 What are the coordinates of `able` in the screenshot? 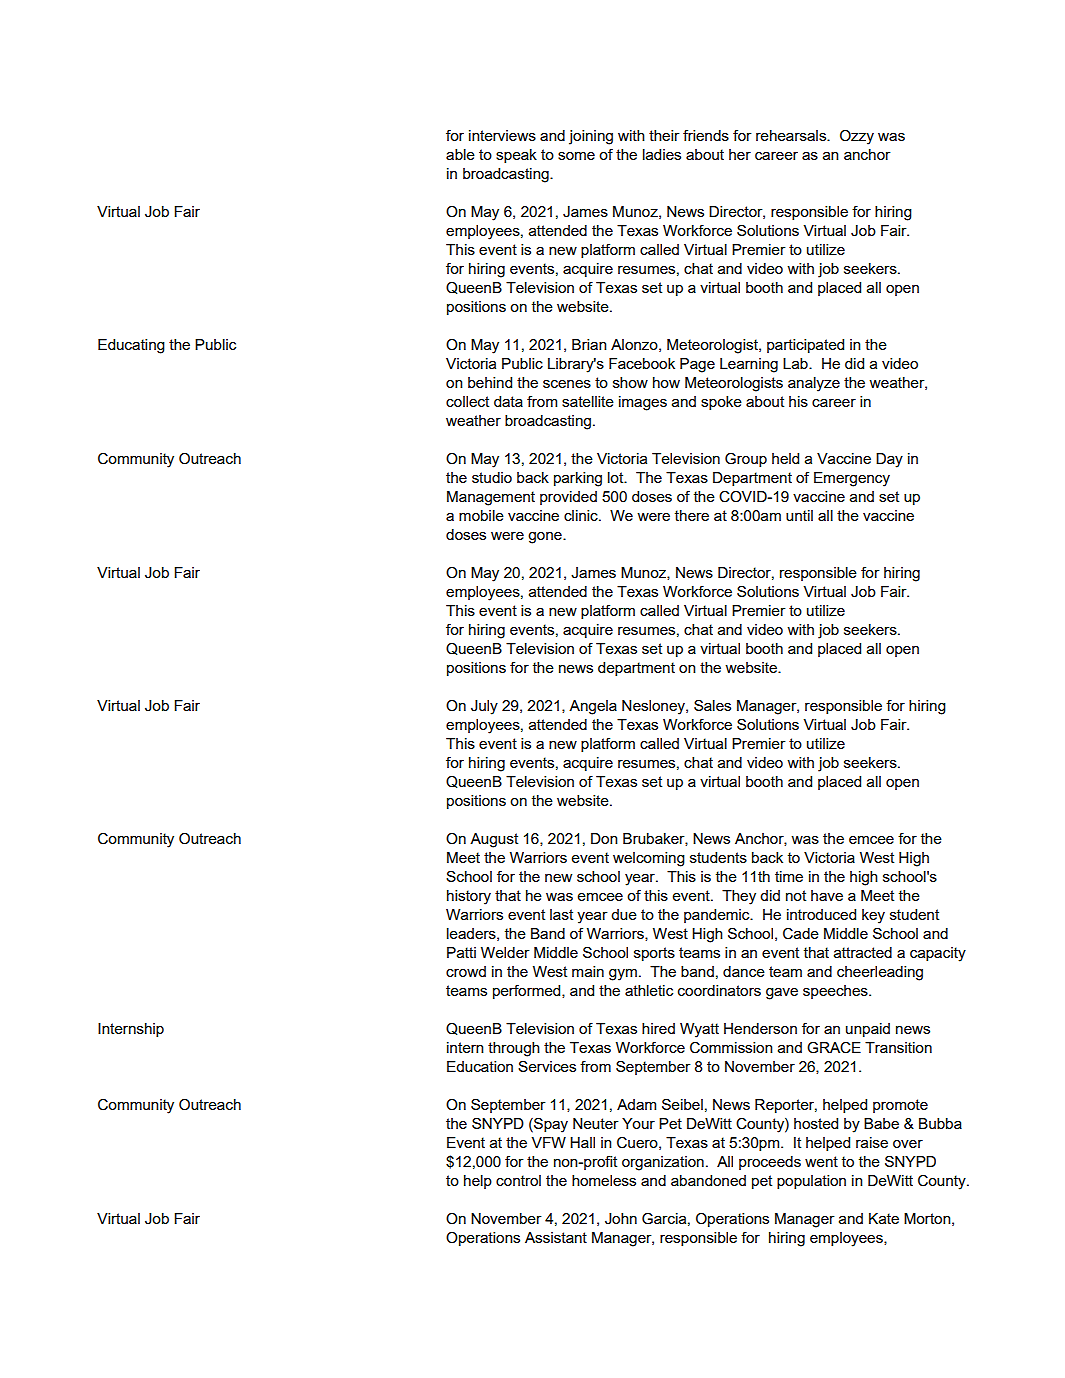 It's located at (460, 154).
